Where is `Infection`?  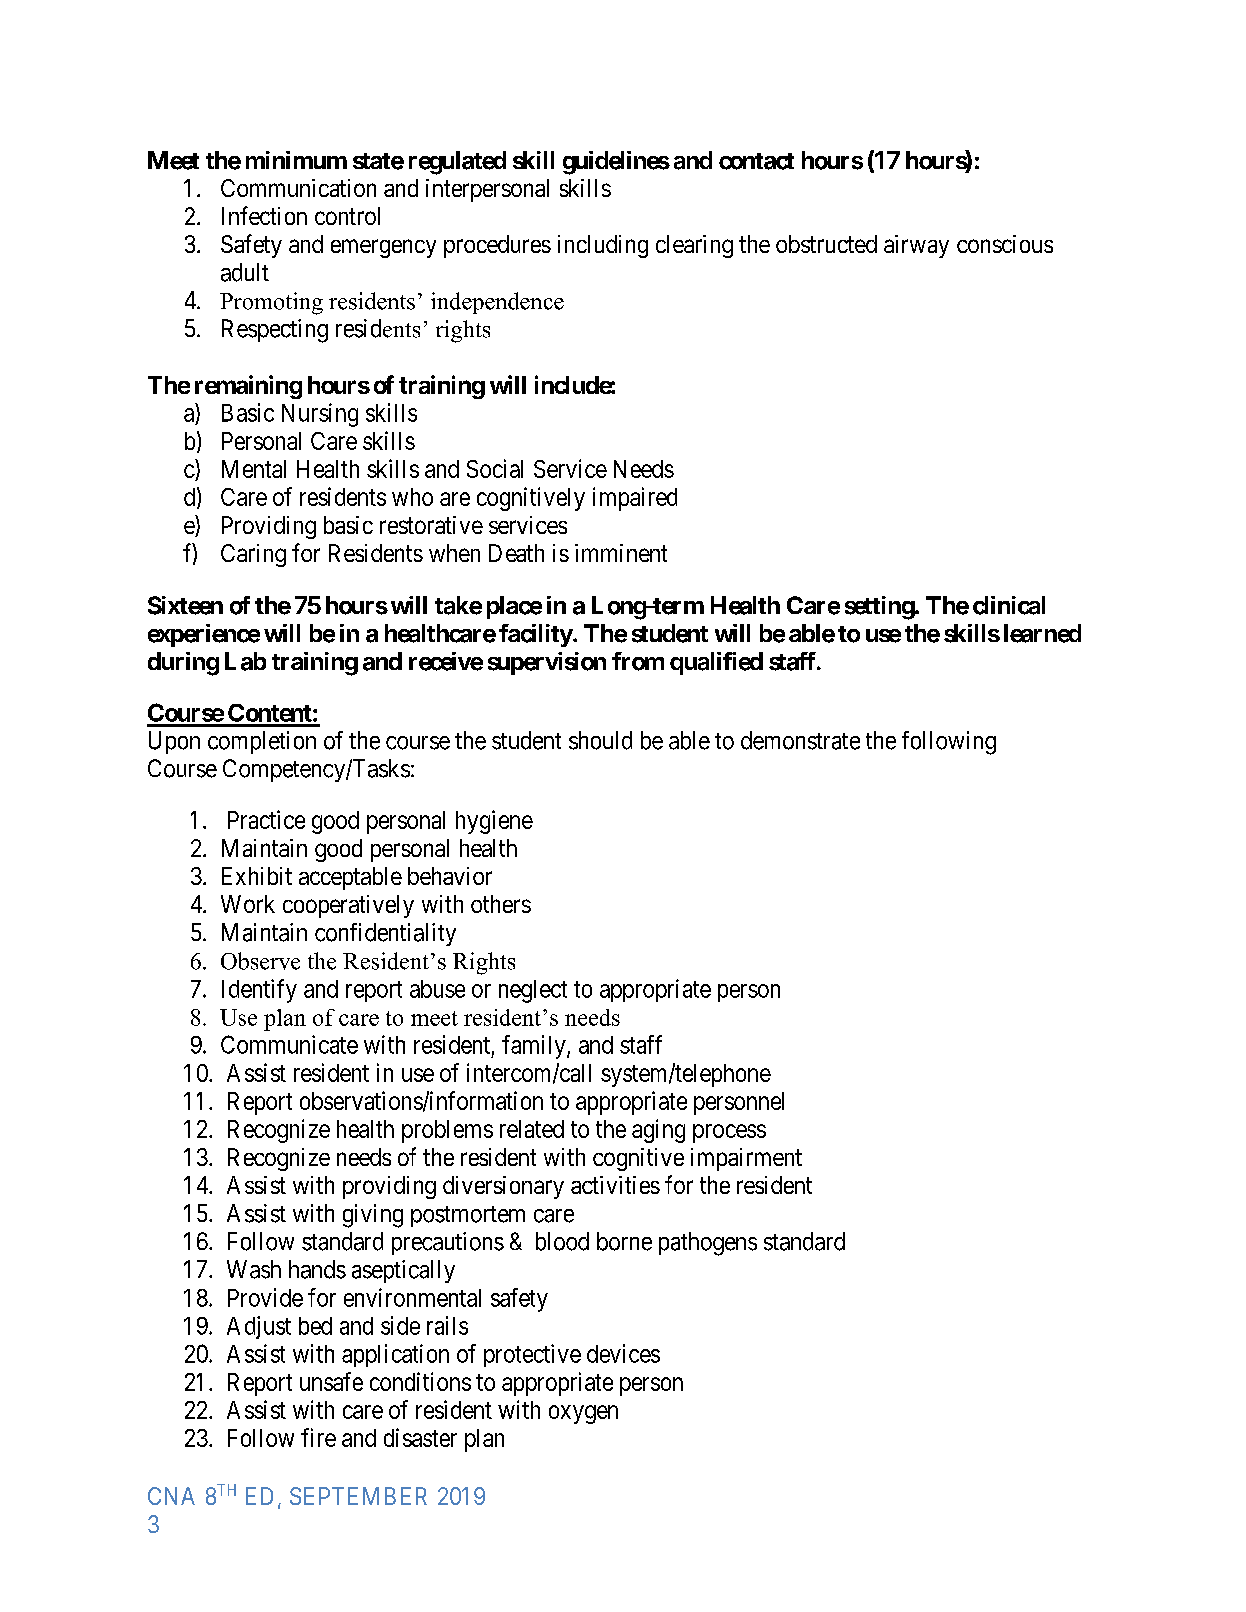 Infection is located at coordinates (264, 215).
